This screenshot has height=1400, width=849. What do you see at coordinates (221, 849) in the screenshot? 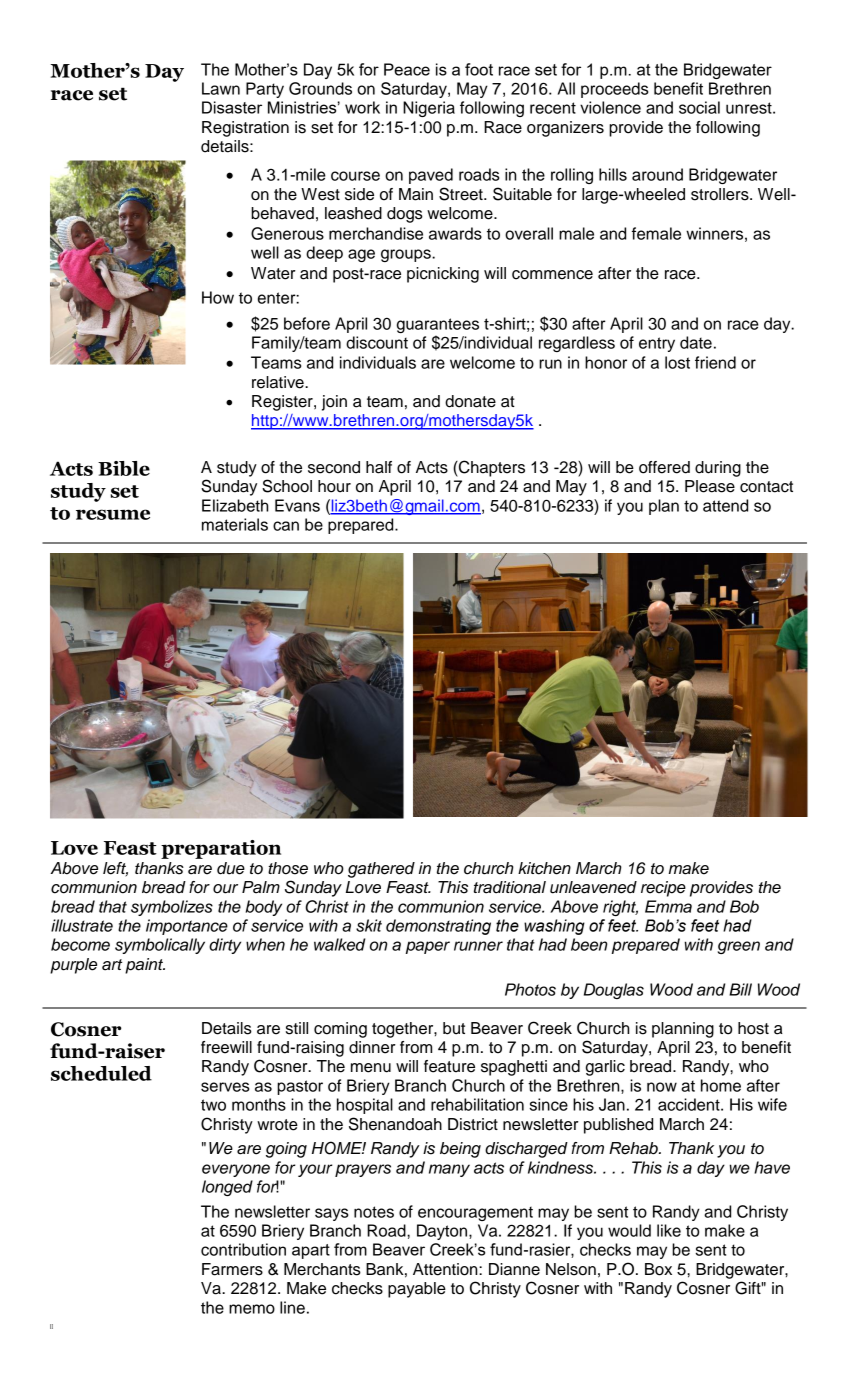
I see `preparation` at bounding box center [221, 849].
